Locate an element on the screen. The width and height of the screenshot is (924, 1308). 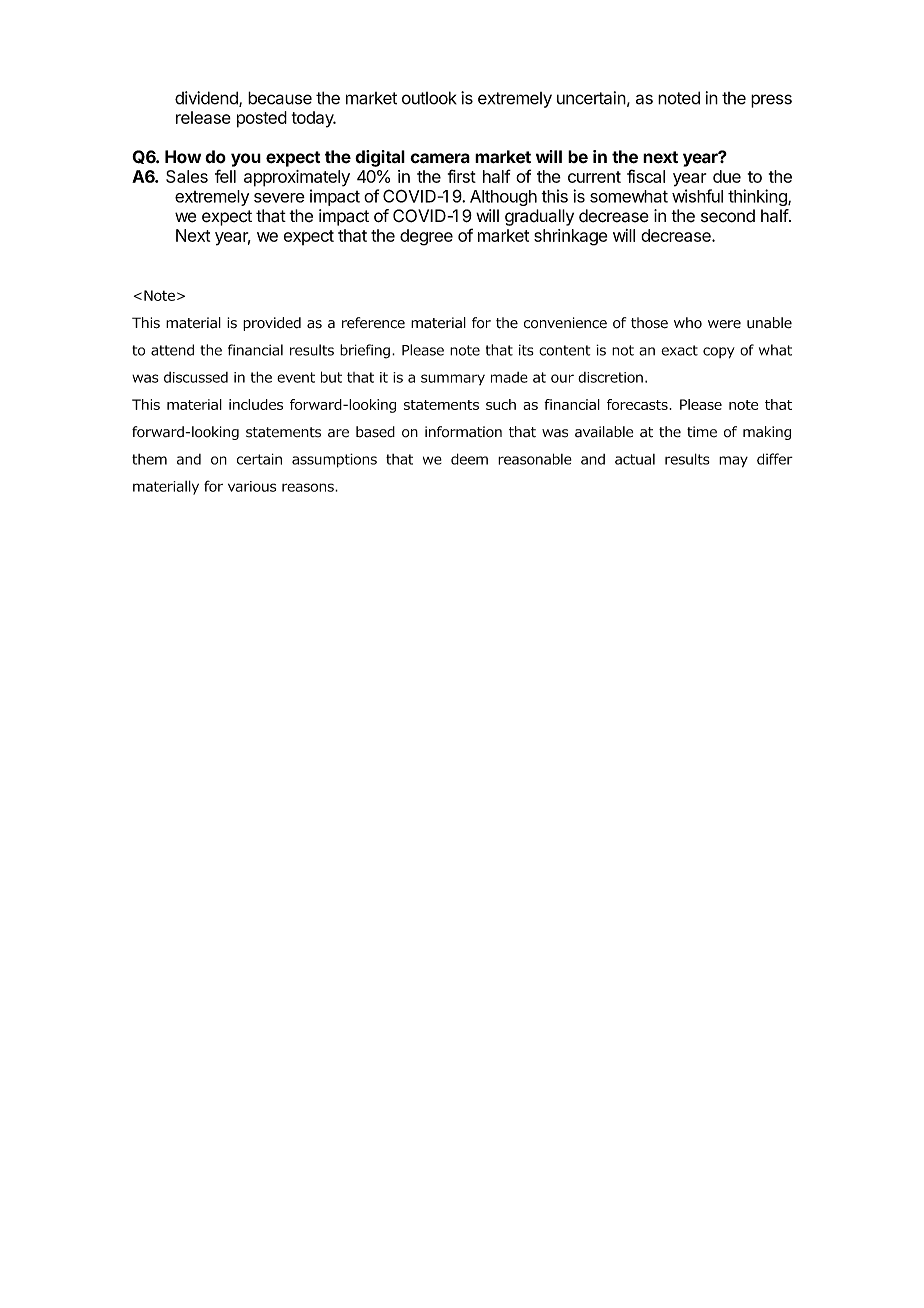
release is located at coordinates (203, 117).
